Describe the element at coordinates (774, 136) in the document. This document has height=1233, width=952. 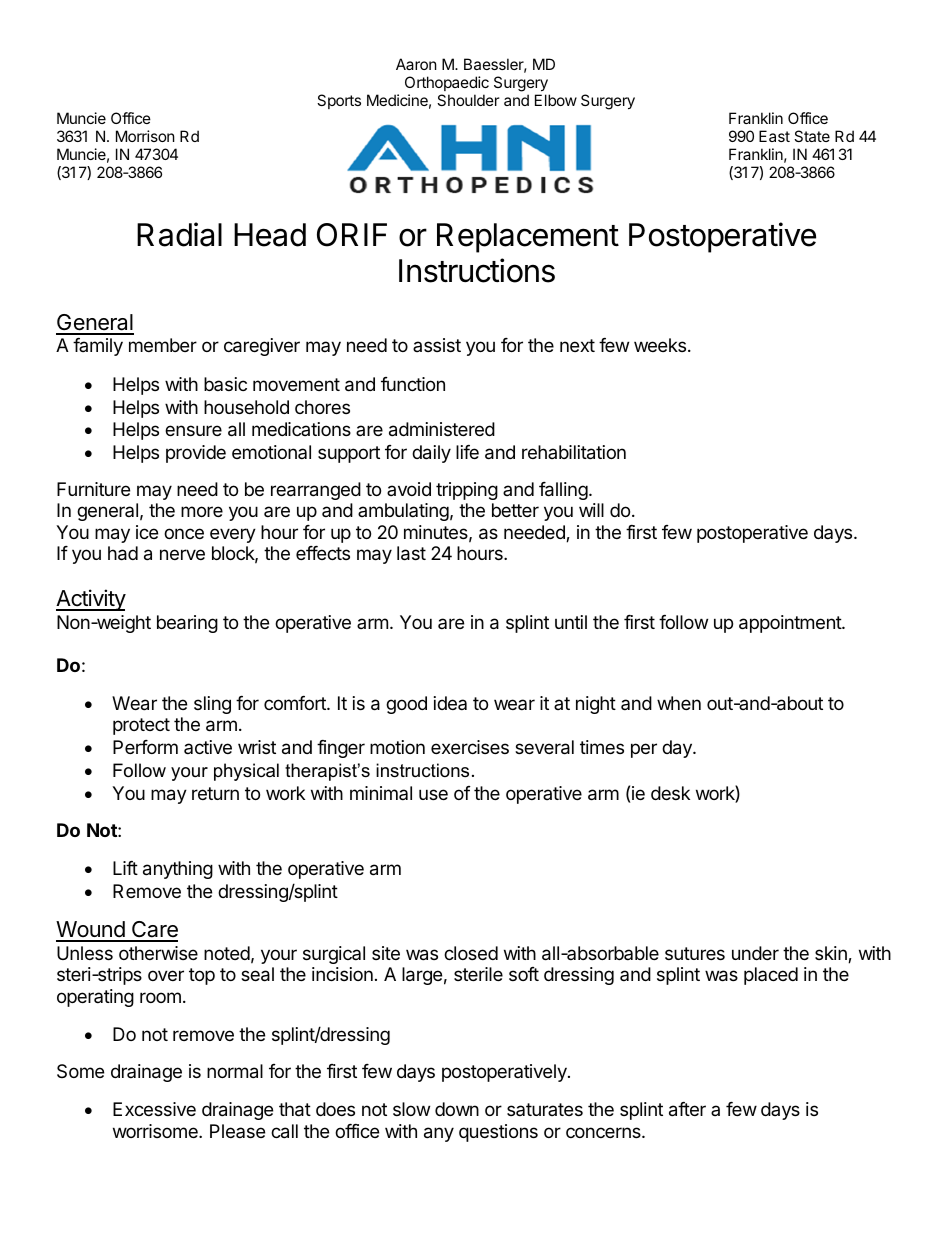
I see `East` at that location.
